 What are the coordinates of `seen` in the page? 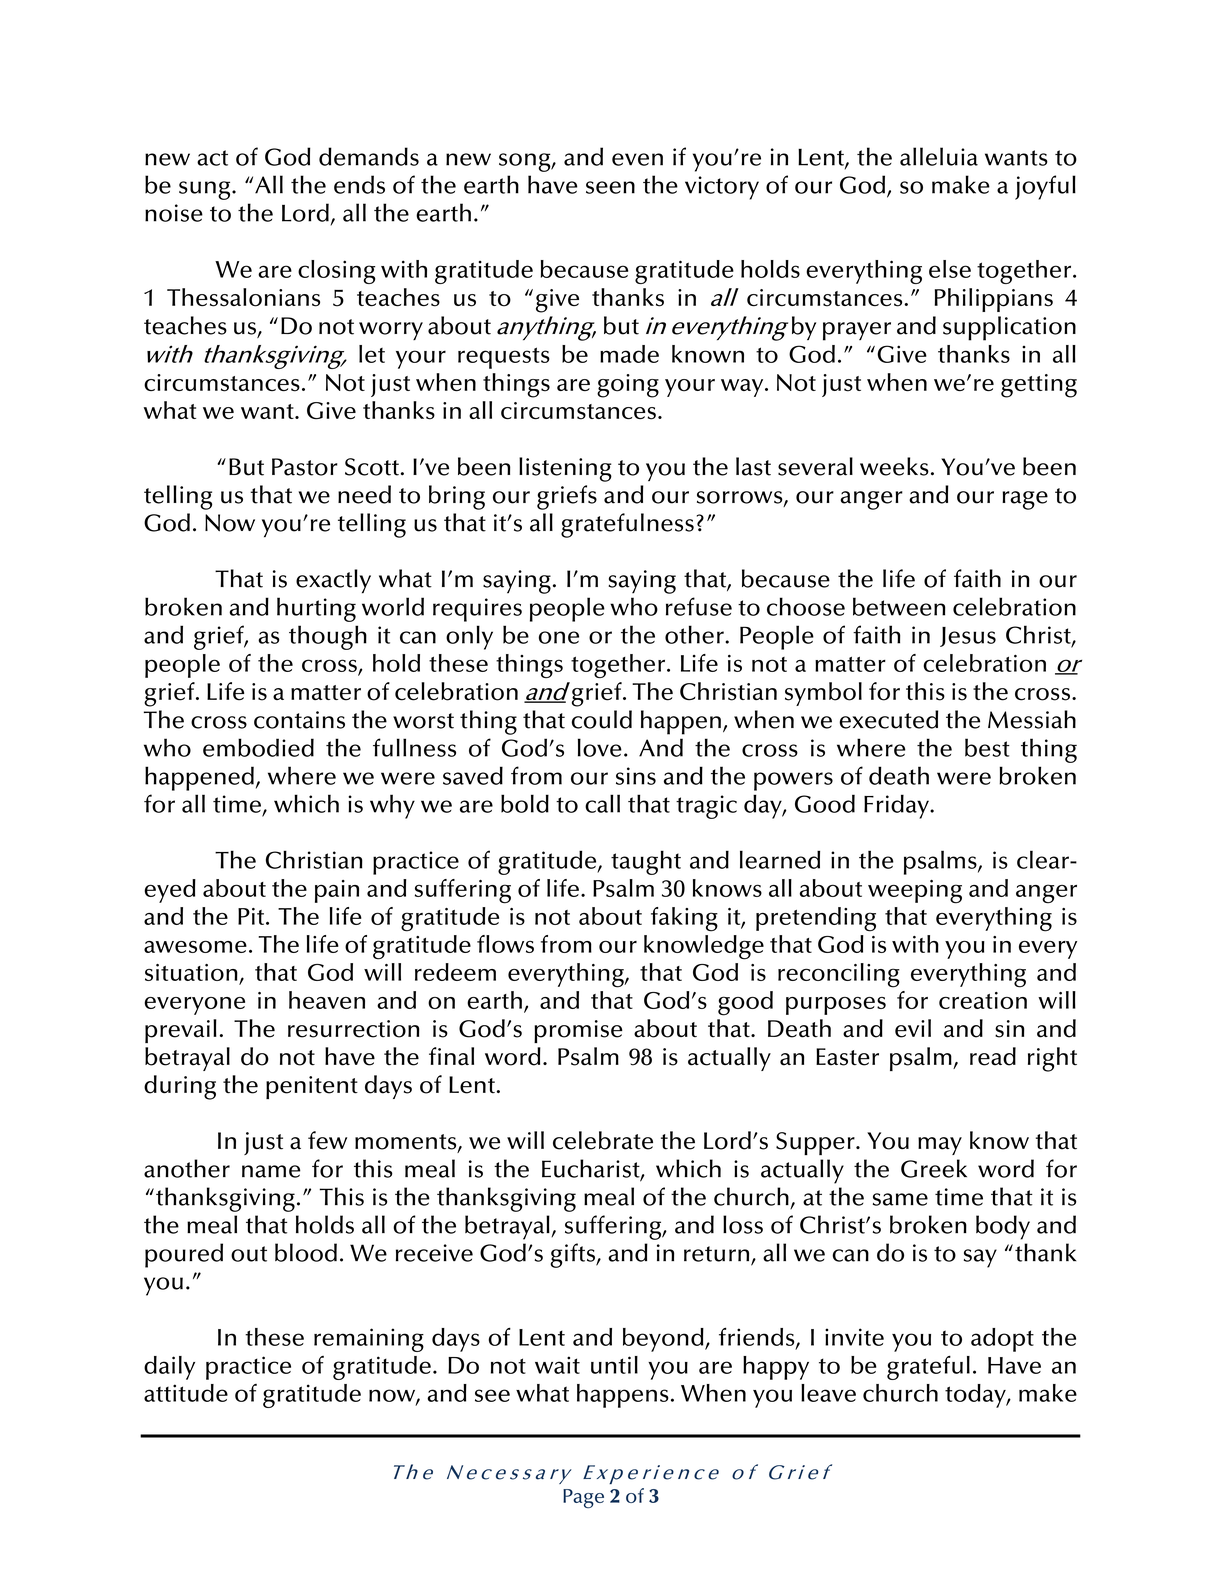 It's located at (610, 187).
